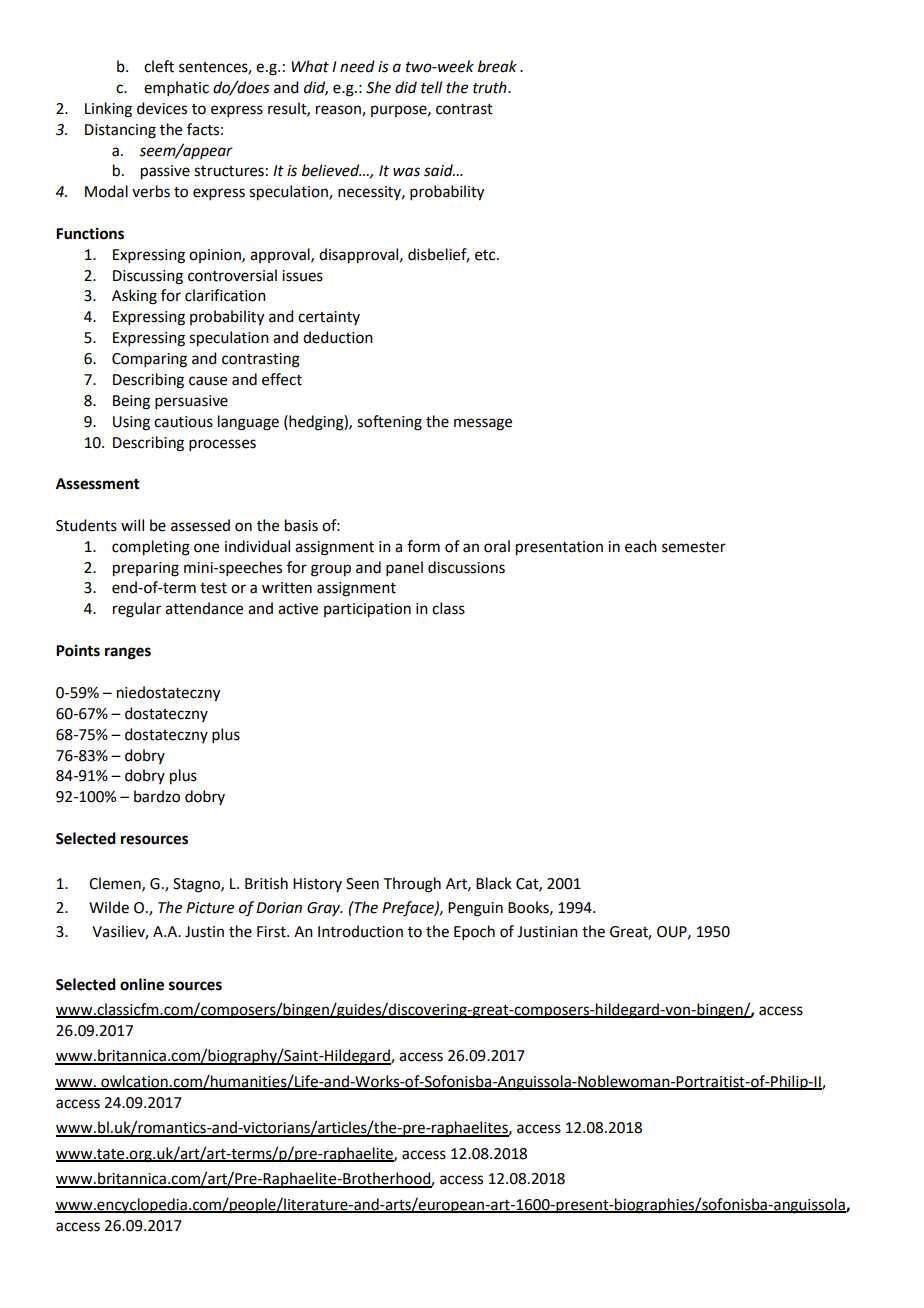 This document has width=924, height=1308. What do you see at coordinates (378, 87) in the document?
I see `She` at bounding box center [378, 87].
